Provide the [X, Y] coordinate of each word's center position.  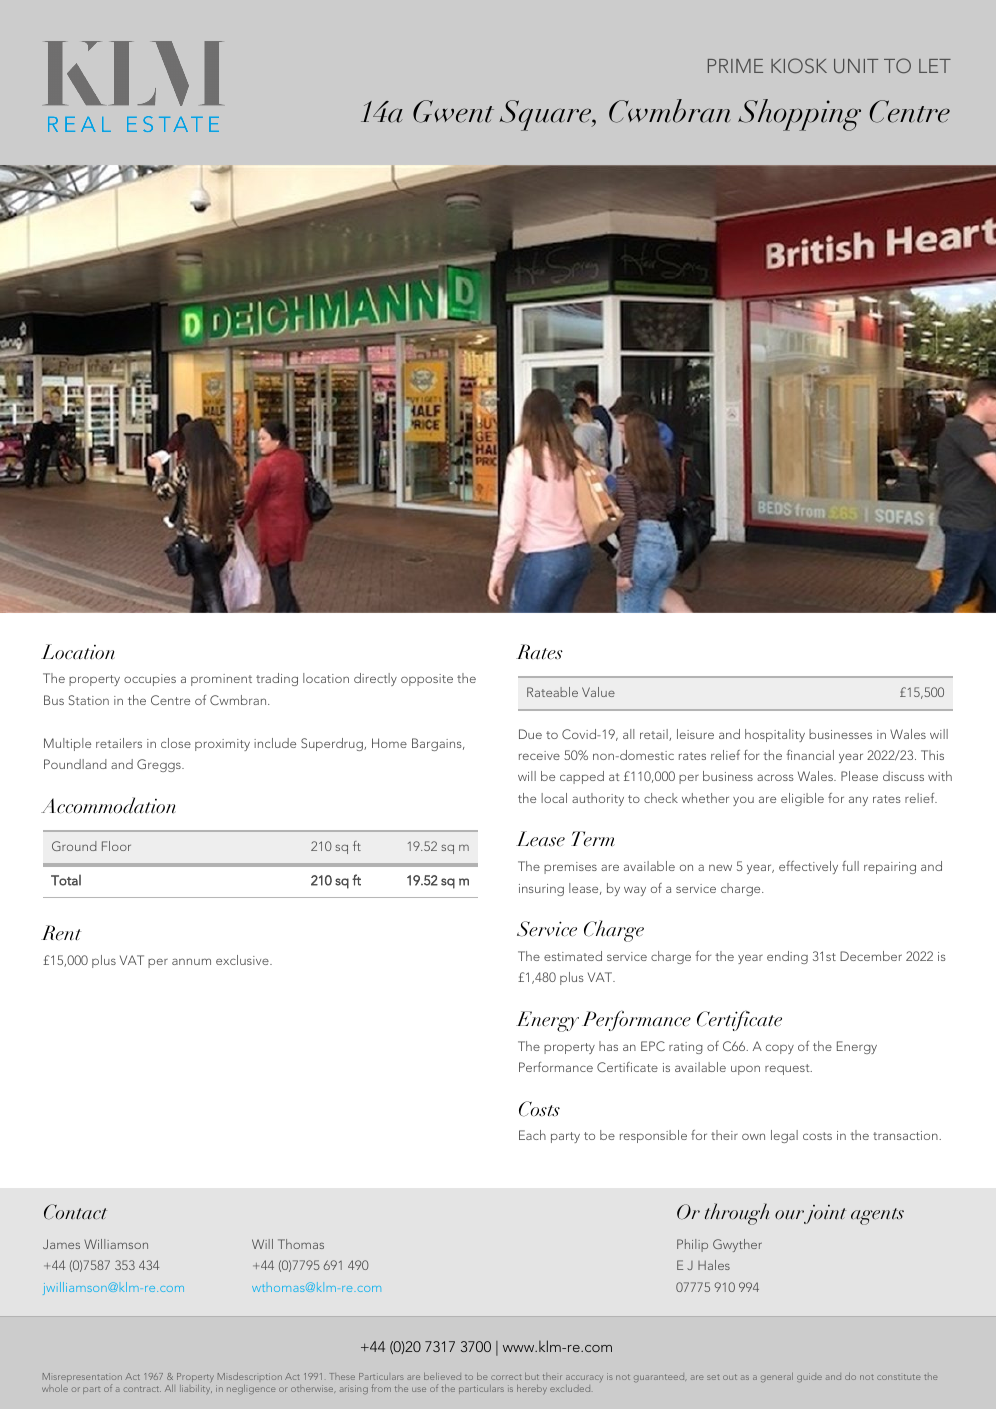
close [176, 743]
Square [546, 115]
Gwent [453, 111]
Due [530, 734]
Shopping [799, 115]
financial [810, 755]
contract [142, 1389]
